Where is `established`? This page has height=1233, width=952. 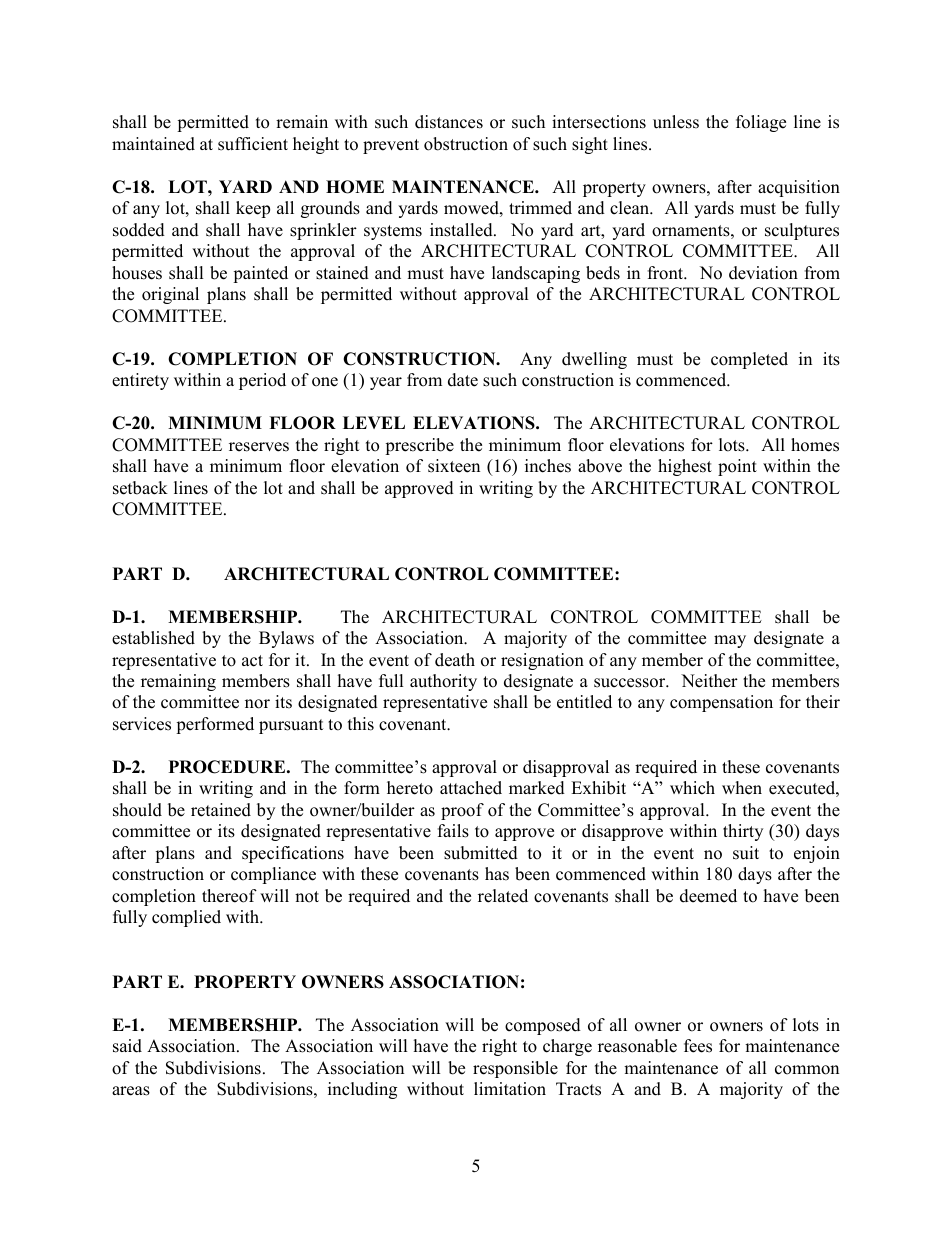 established is located at coordinates (153, 638).
